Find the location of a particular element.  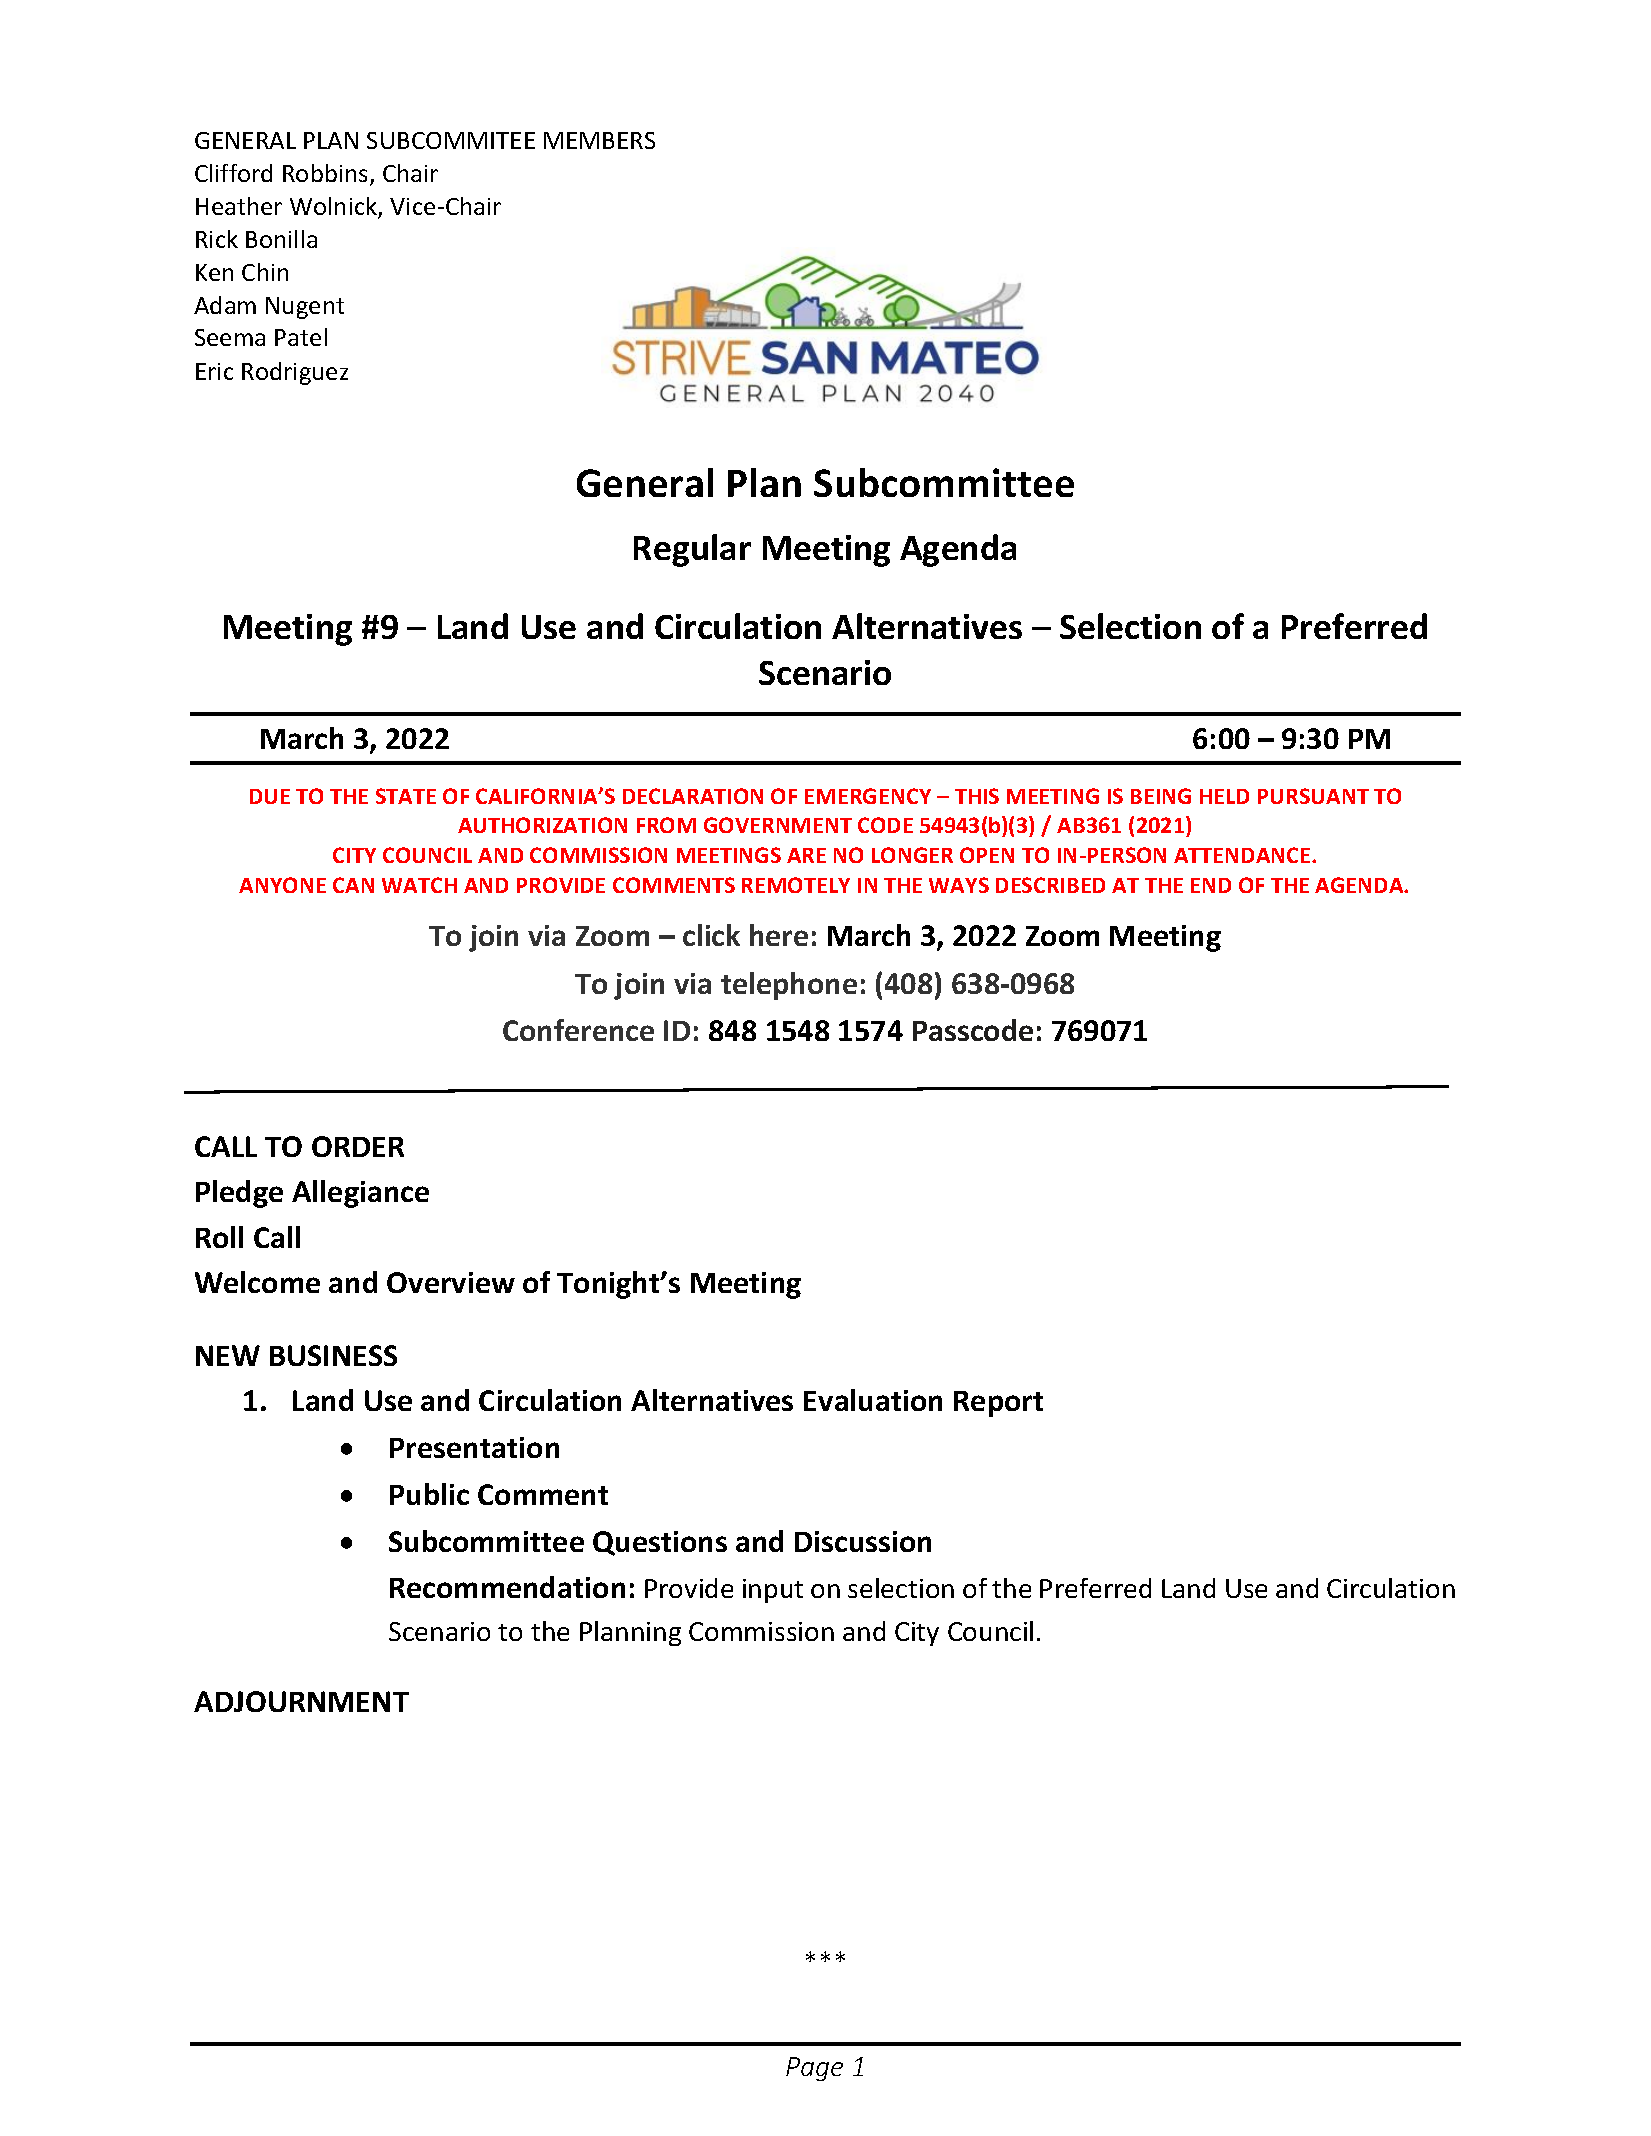

MEMBERS is located at coordinates (599, 140).
